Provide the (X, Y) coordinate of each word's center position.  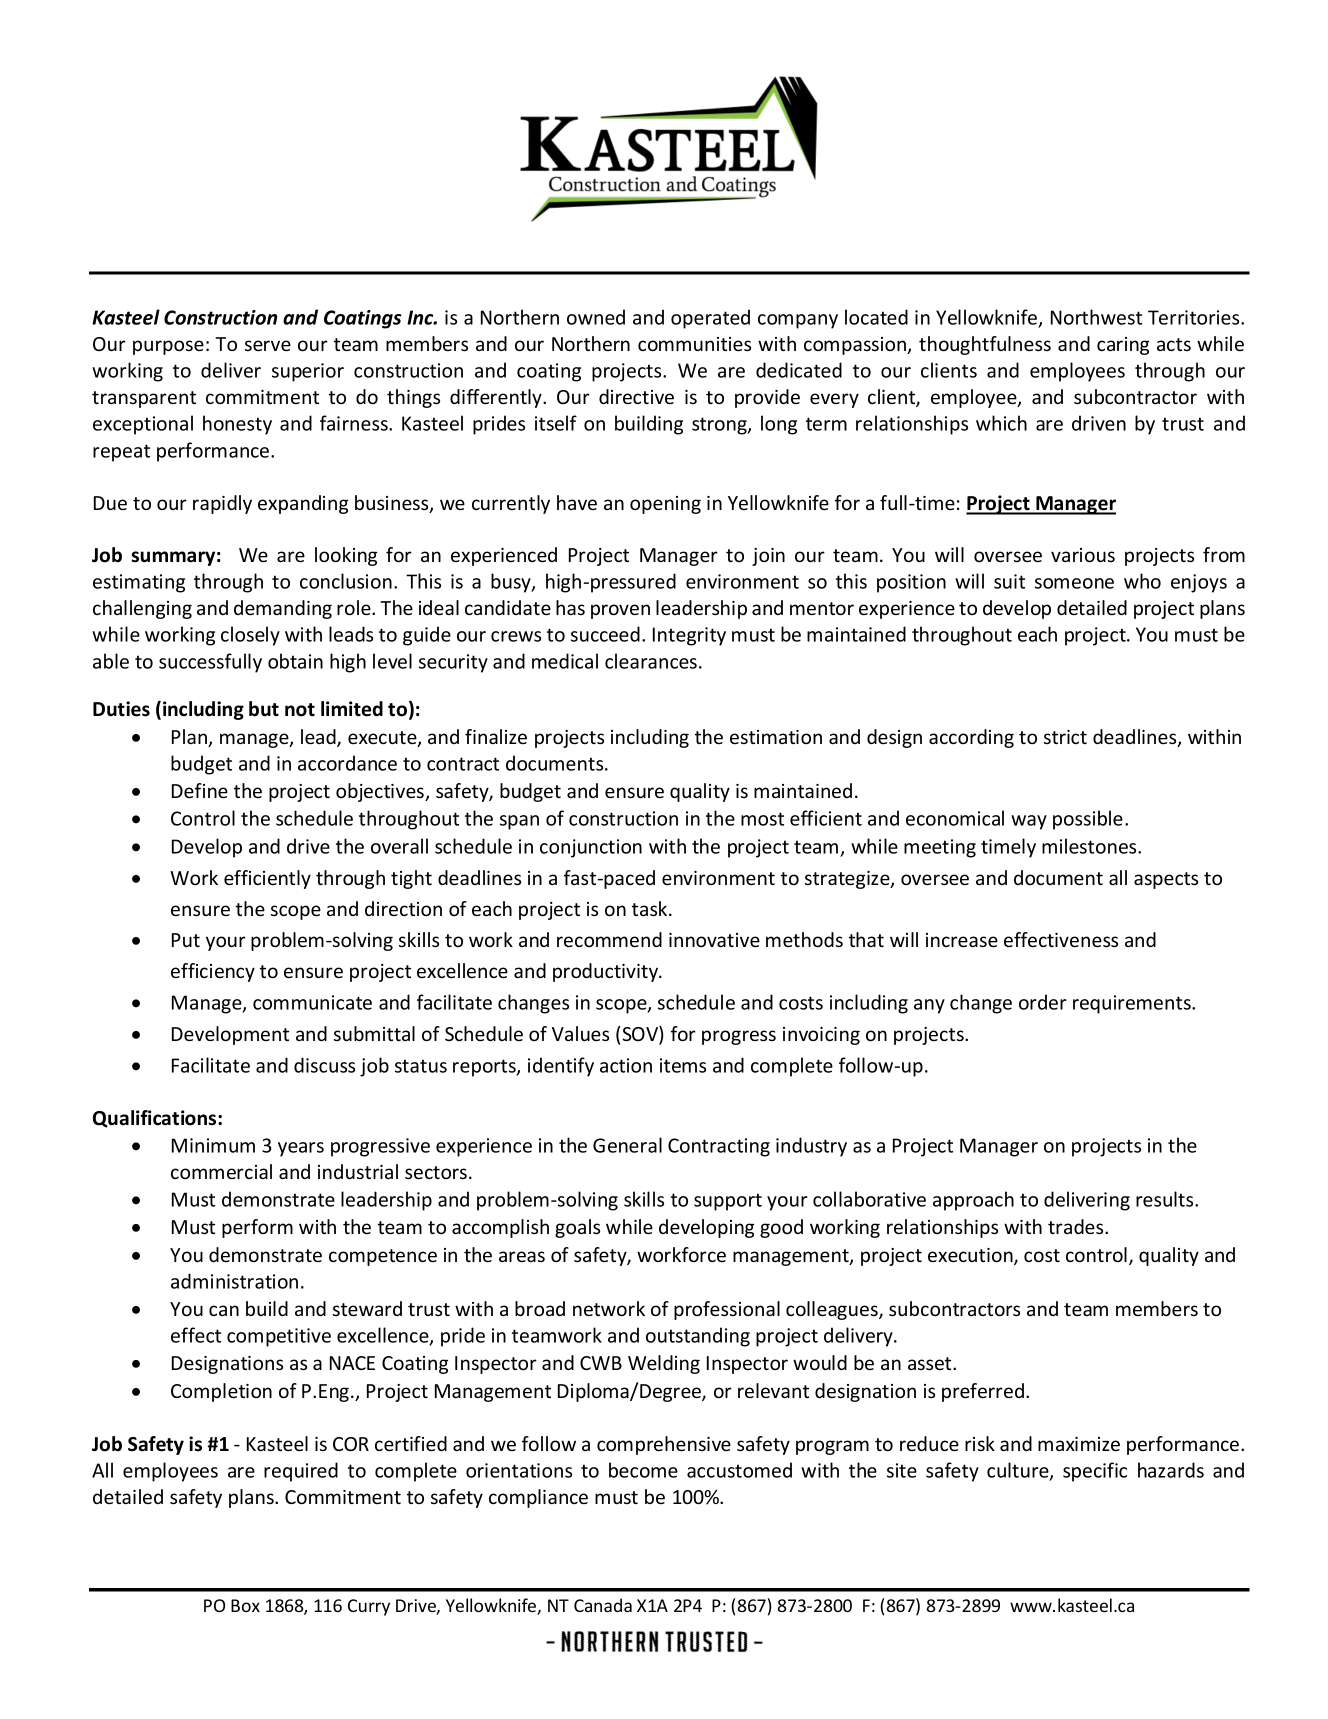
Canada (603, 1605)
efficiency (213, 972)
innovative (714, 940)
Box (245, 1605)
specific (1095, 1472)
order (1043, 1002)
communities (694, 344)
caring (1123, 346)
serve (268, 345)
